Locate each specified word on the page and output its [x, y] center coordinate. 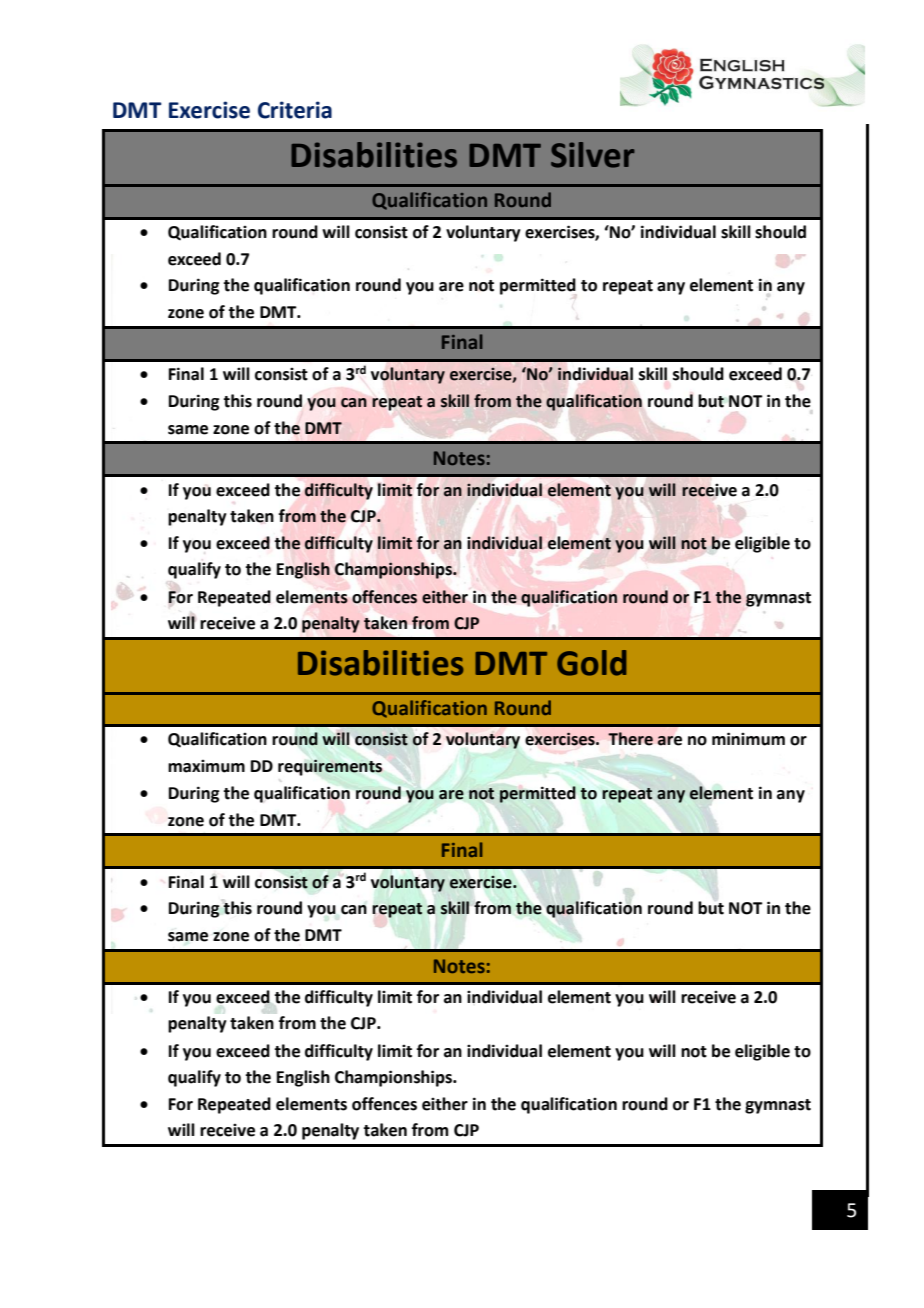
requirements [330, 767]
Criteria [295, 110]
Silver [593, 155]
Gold [591, 663]
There [630, 739]
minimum [748, 739]
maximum [206, 766]
